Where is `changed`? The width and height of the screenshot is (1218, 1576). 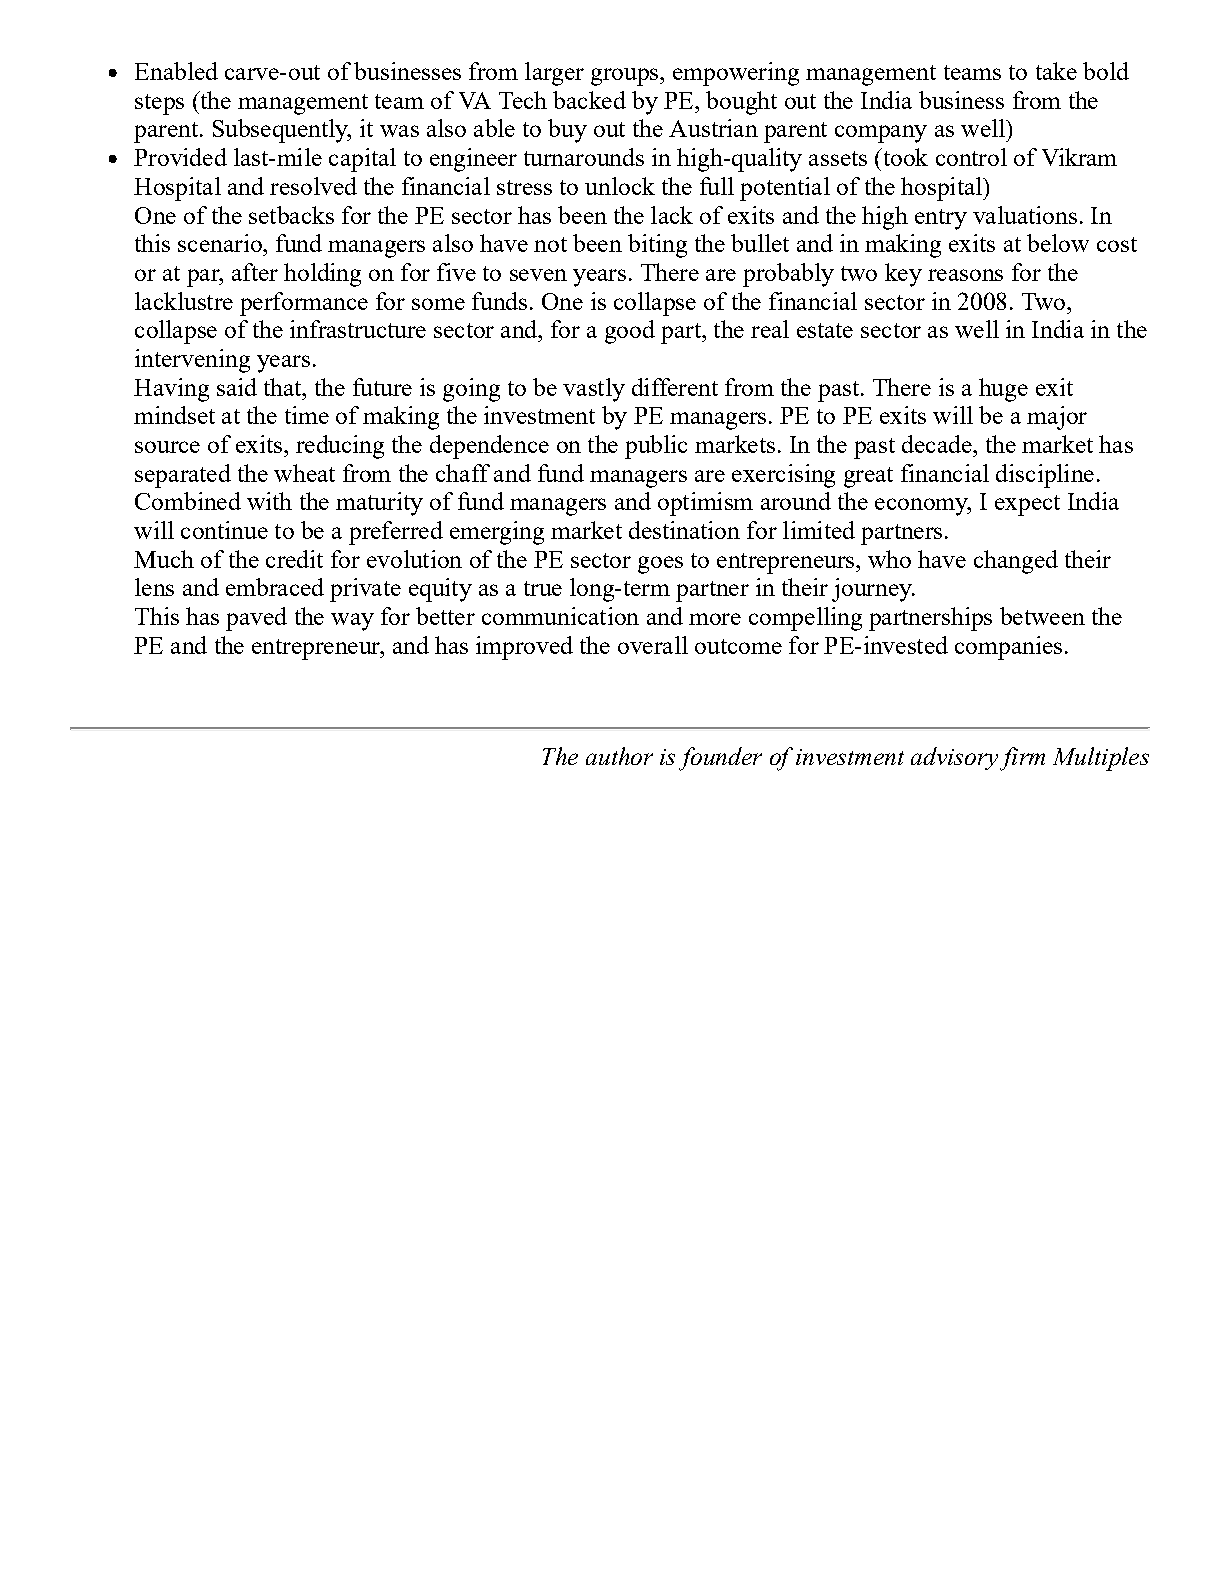 changed is located at coordinates (1016, 562).
